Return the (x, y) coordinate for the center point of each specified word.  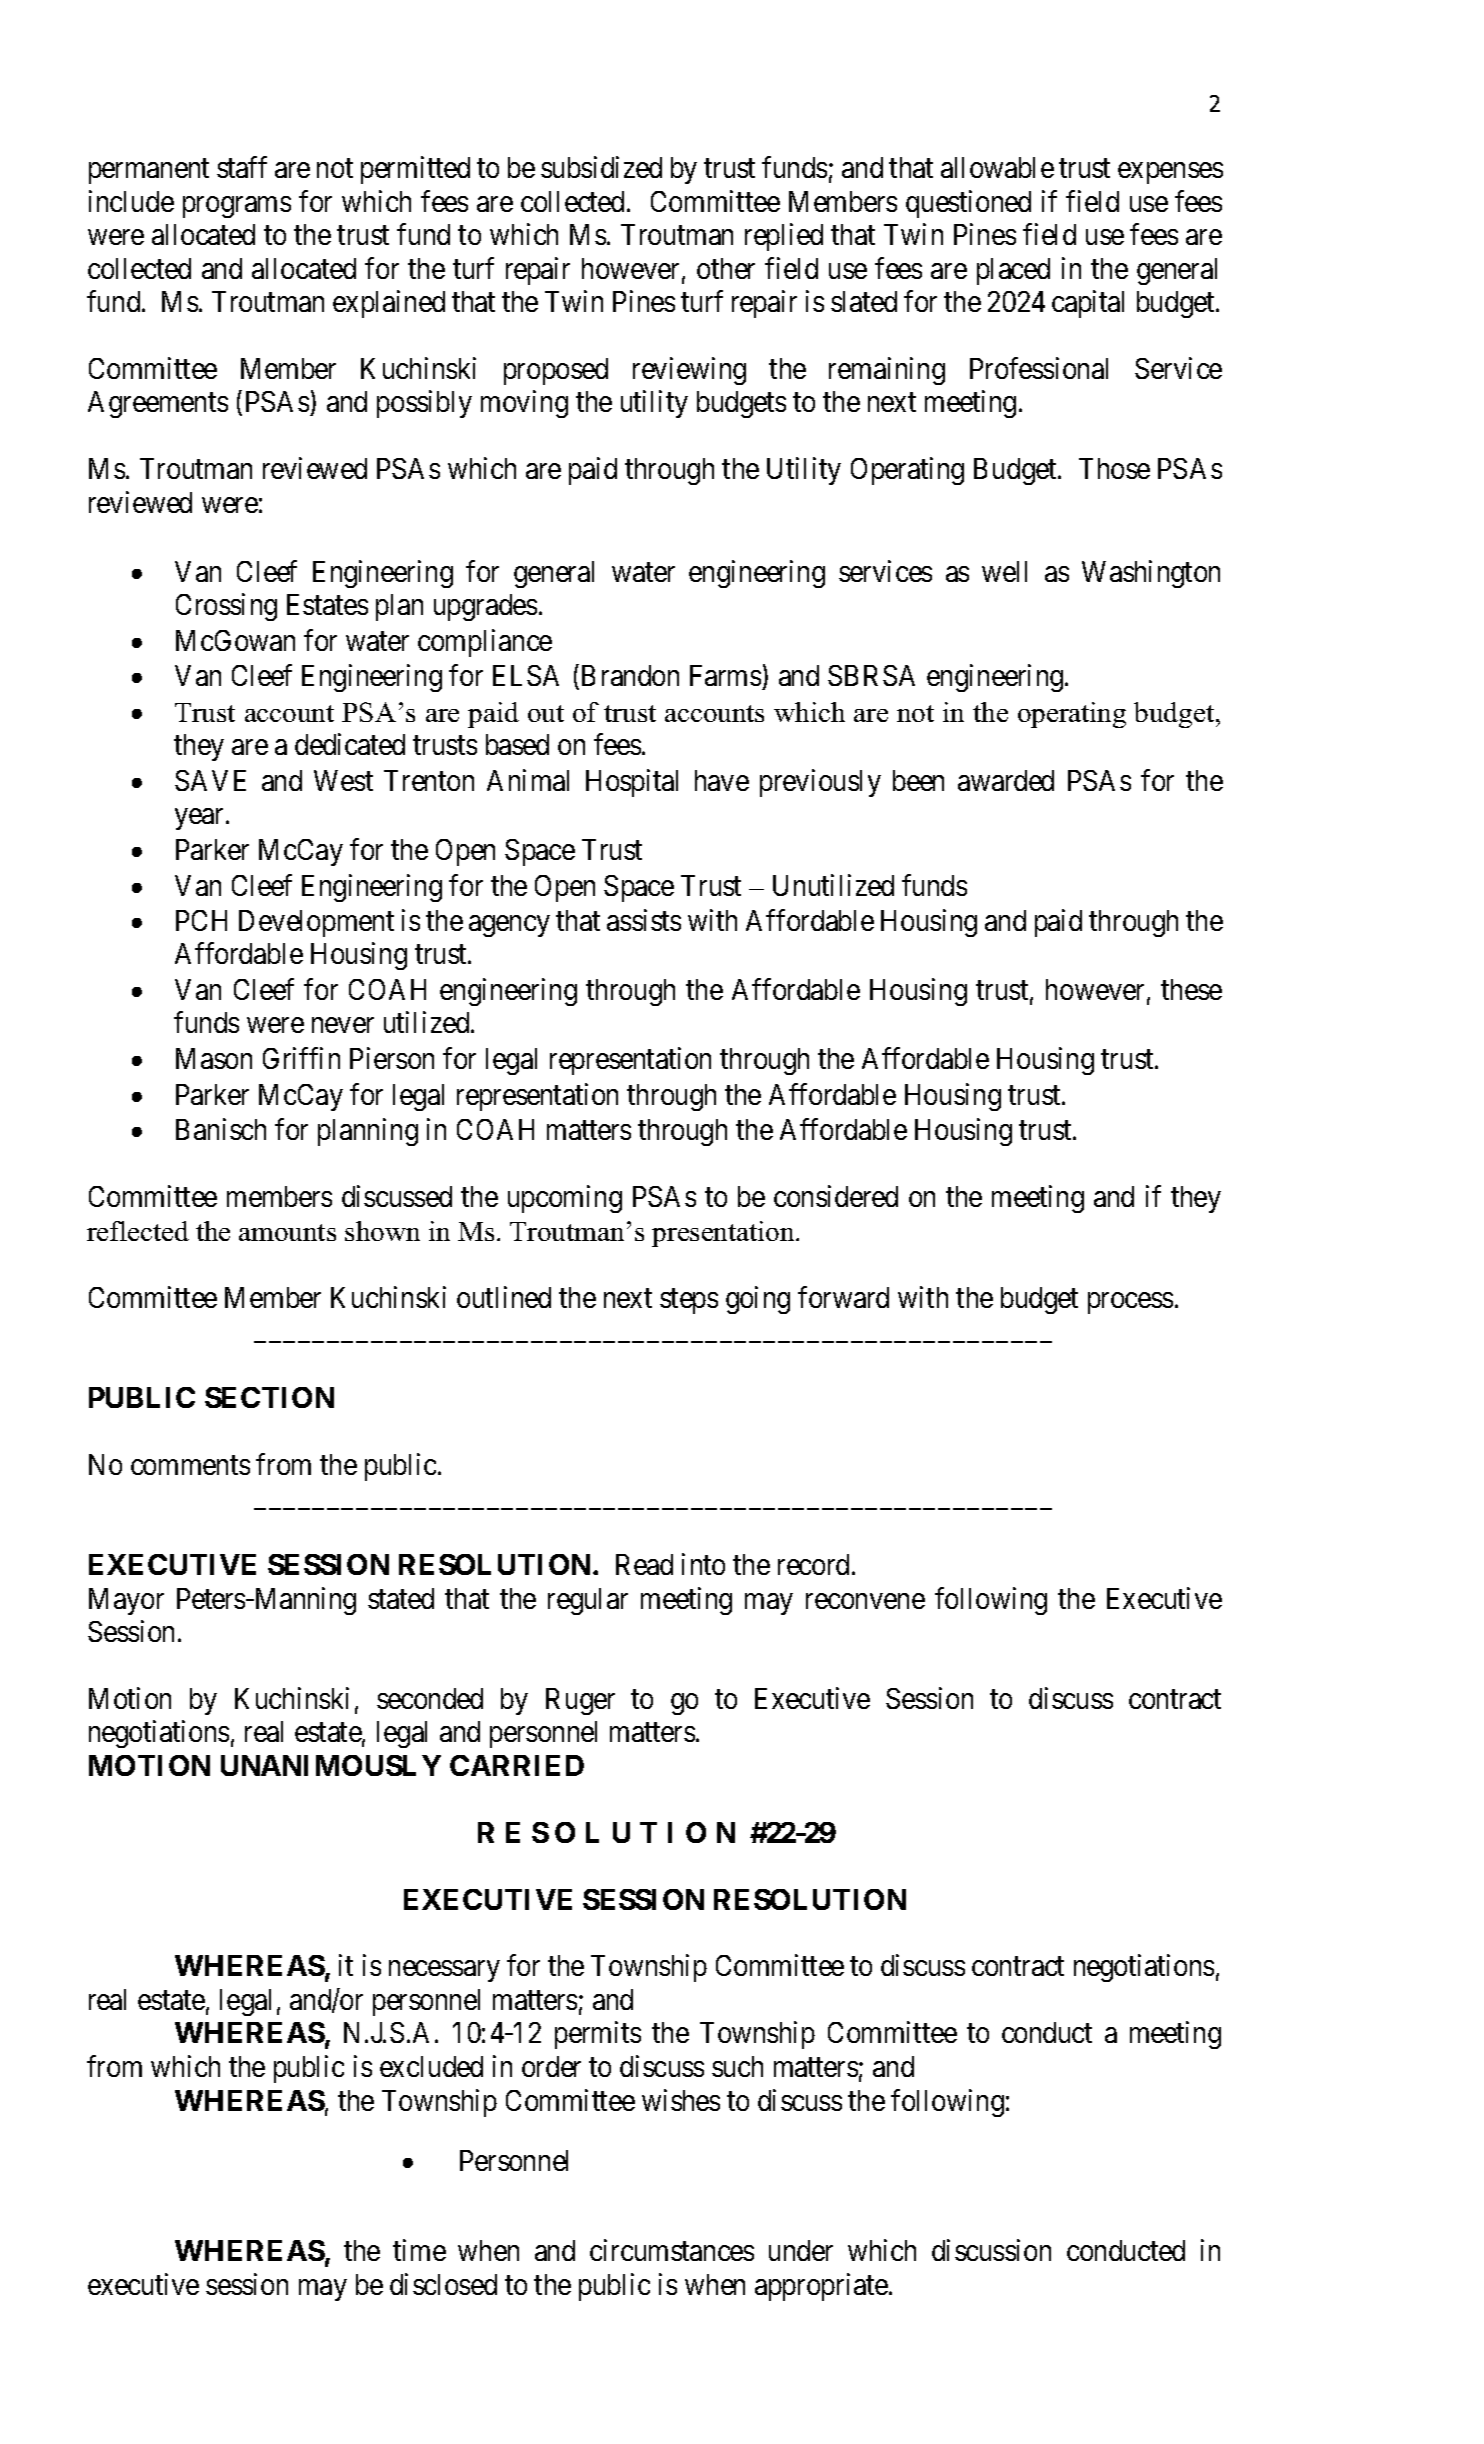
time (419, 2250)
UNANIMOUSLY (331, 1765)
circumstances (672, 2250)
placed (1013, 271)
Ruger (580, 1701)
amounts (287, 1232)
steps (689, 1301)
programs (237, 207)
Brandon (630, 675)
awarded (1006, 780)
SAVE (210, 780)
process (1130, 1303)
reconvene (865, 1601)
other (726, 268)
